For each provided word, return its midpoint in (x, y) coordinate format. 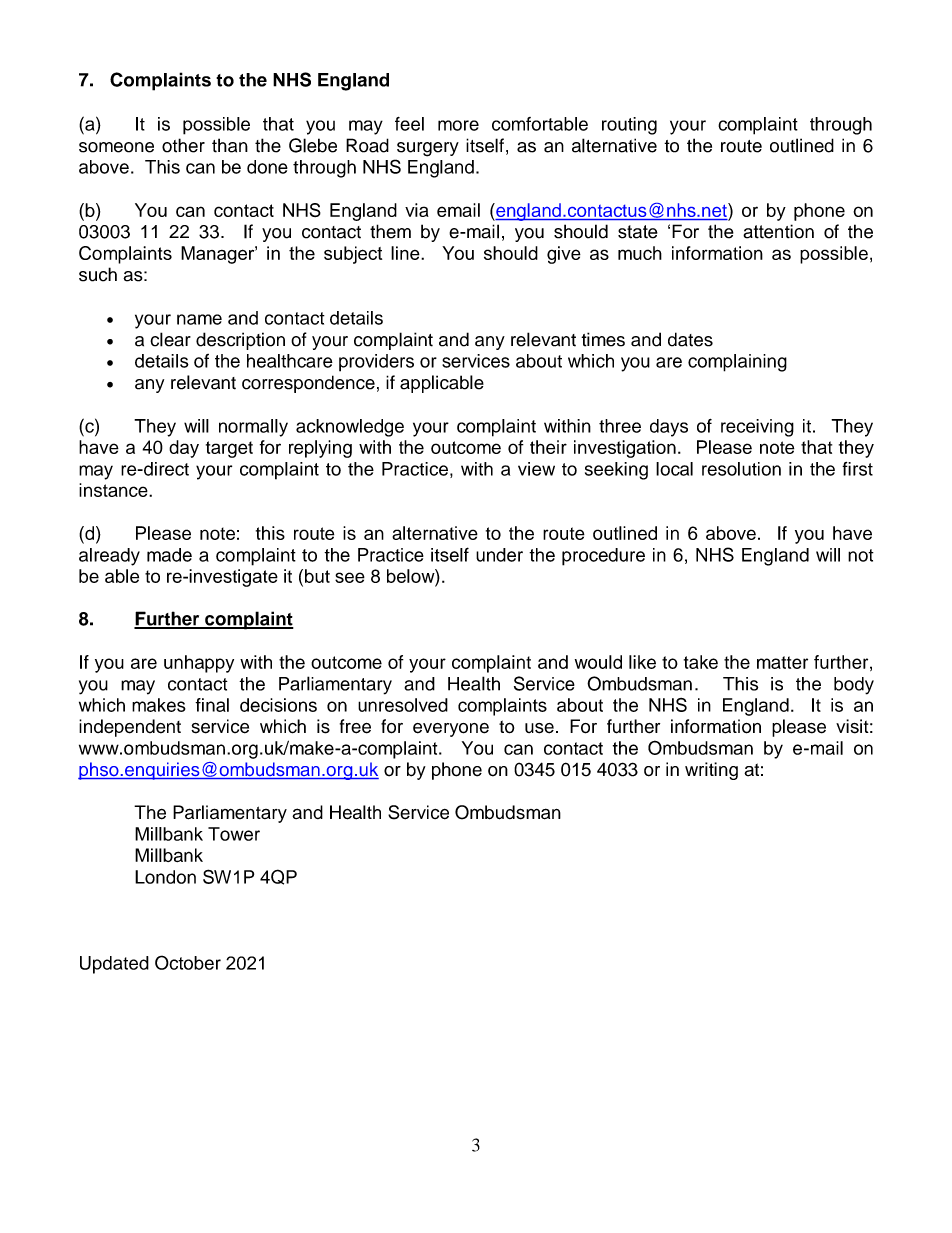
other (183, 145)
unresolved (403, 705)
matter (782, 662)
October (188, 962)
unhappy (199, 664)
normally (253, 428)
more (458, 125)
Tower (234, 834)
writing (711, 771)
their (548, 447)
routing (629, 126)
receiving (757, 428)
